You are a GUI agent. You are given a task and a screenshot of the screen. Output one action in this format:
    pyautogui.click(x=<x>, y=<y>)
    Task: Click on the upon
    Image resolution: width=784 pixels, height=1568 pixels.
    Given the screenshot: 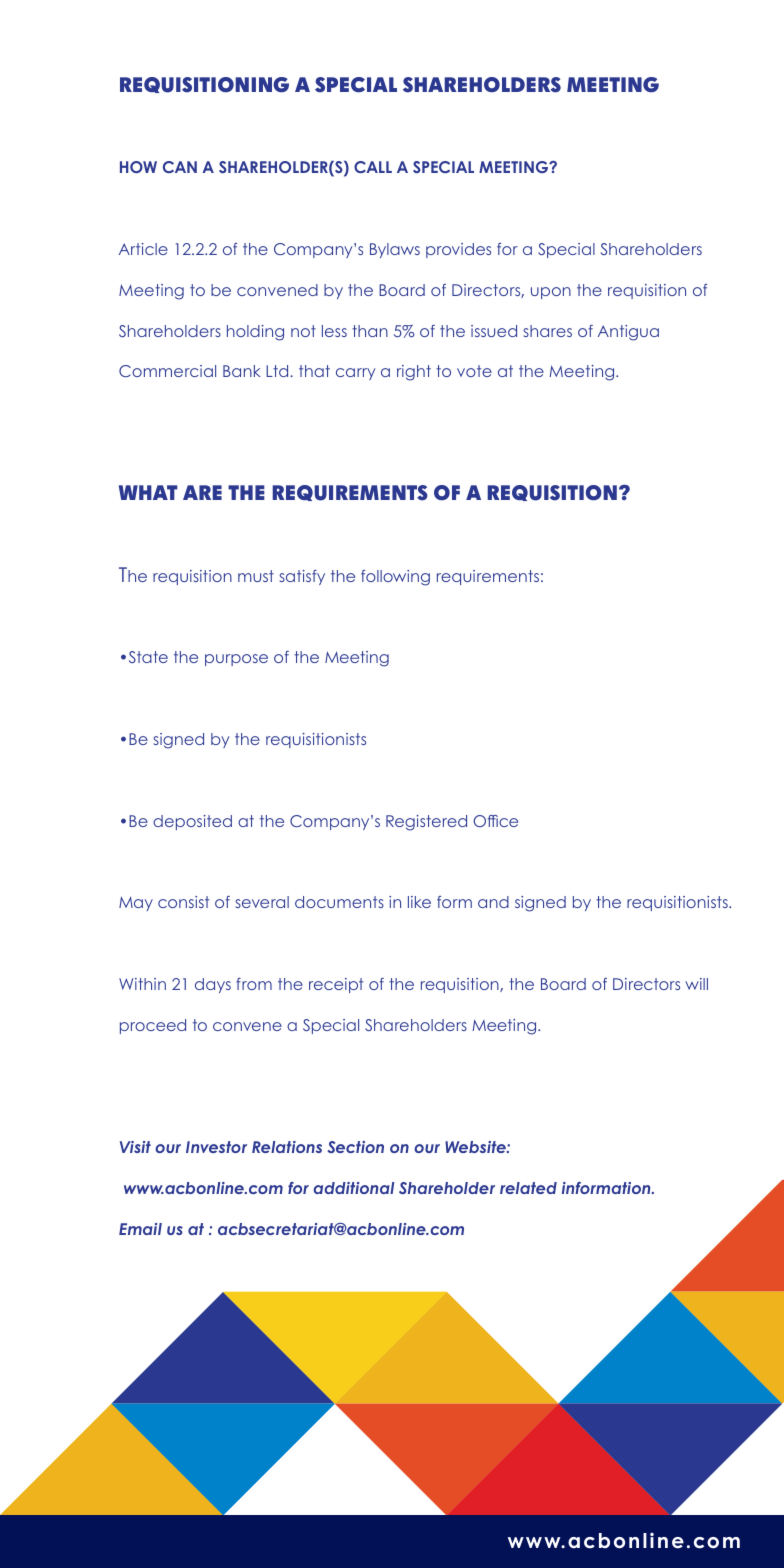 What is the action you would take?
    pyautogui.click(x=551, y=293)
